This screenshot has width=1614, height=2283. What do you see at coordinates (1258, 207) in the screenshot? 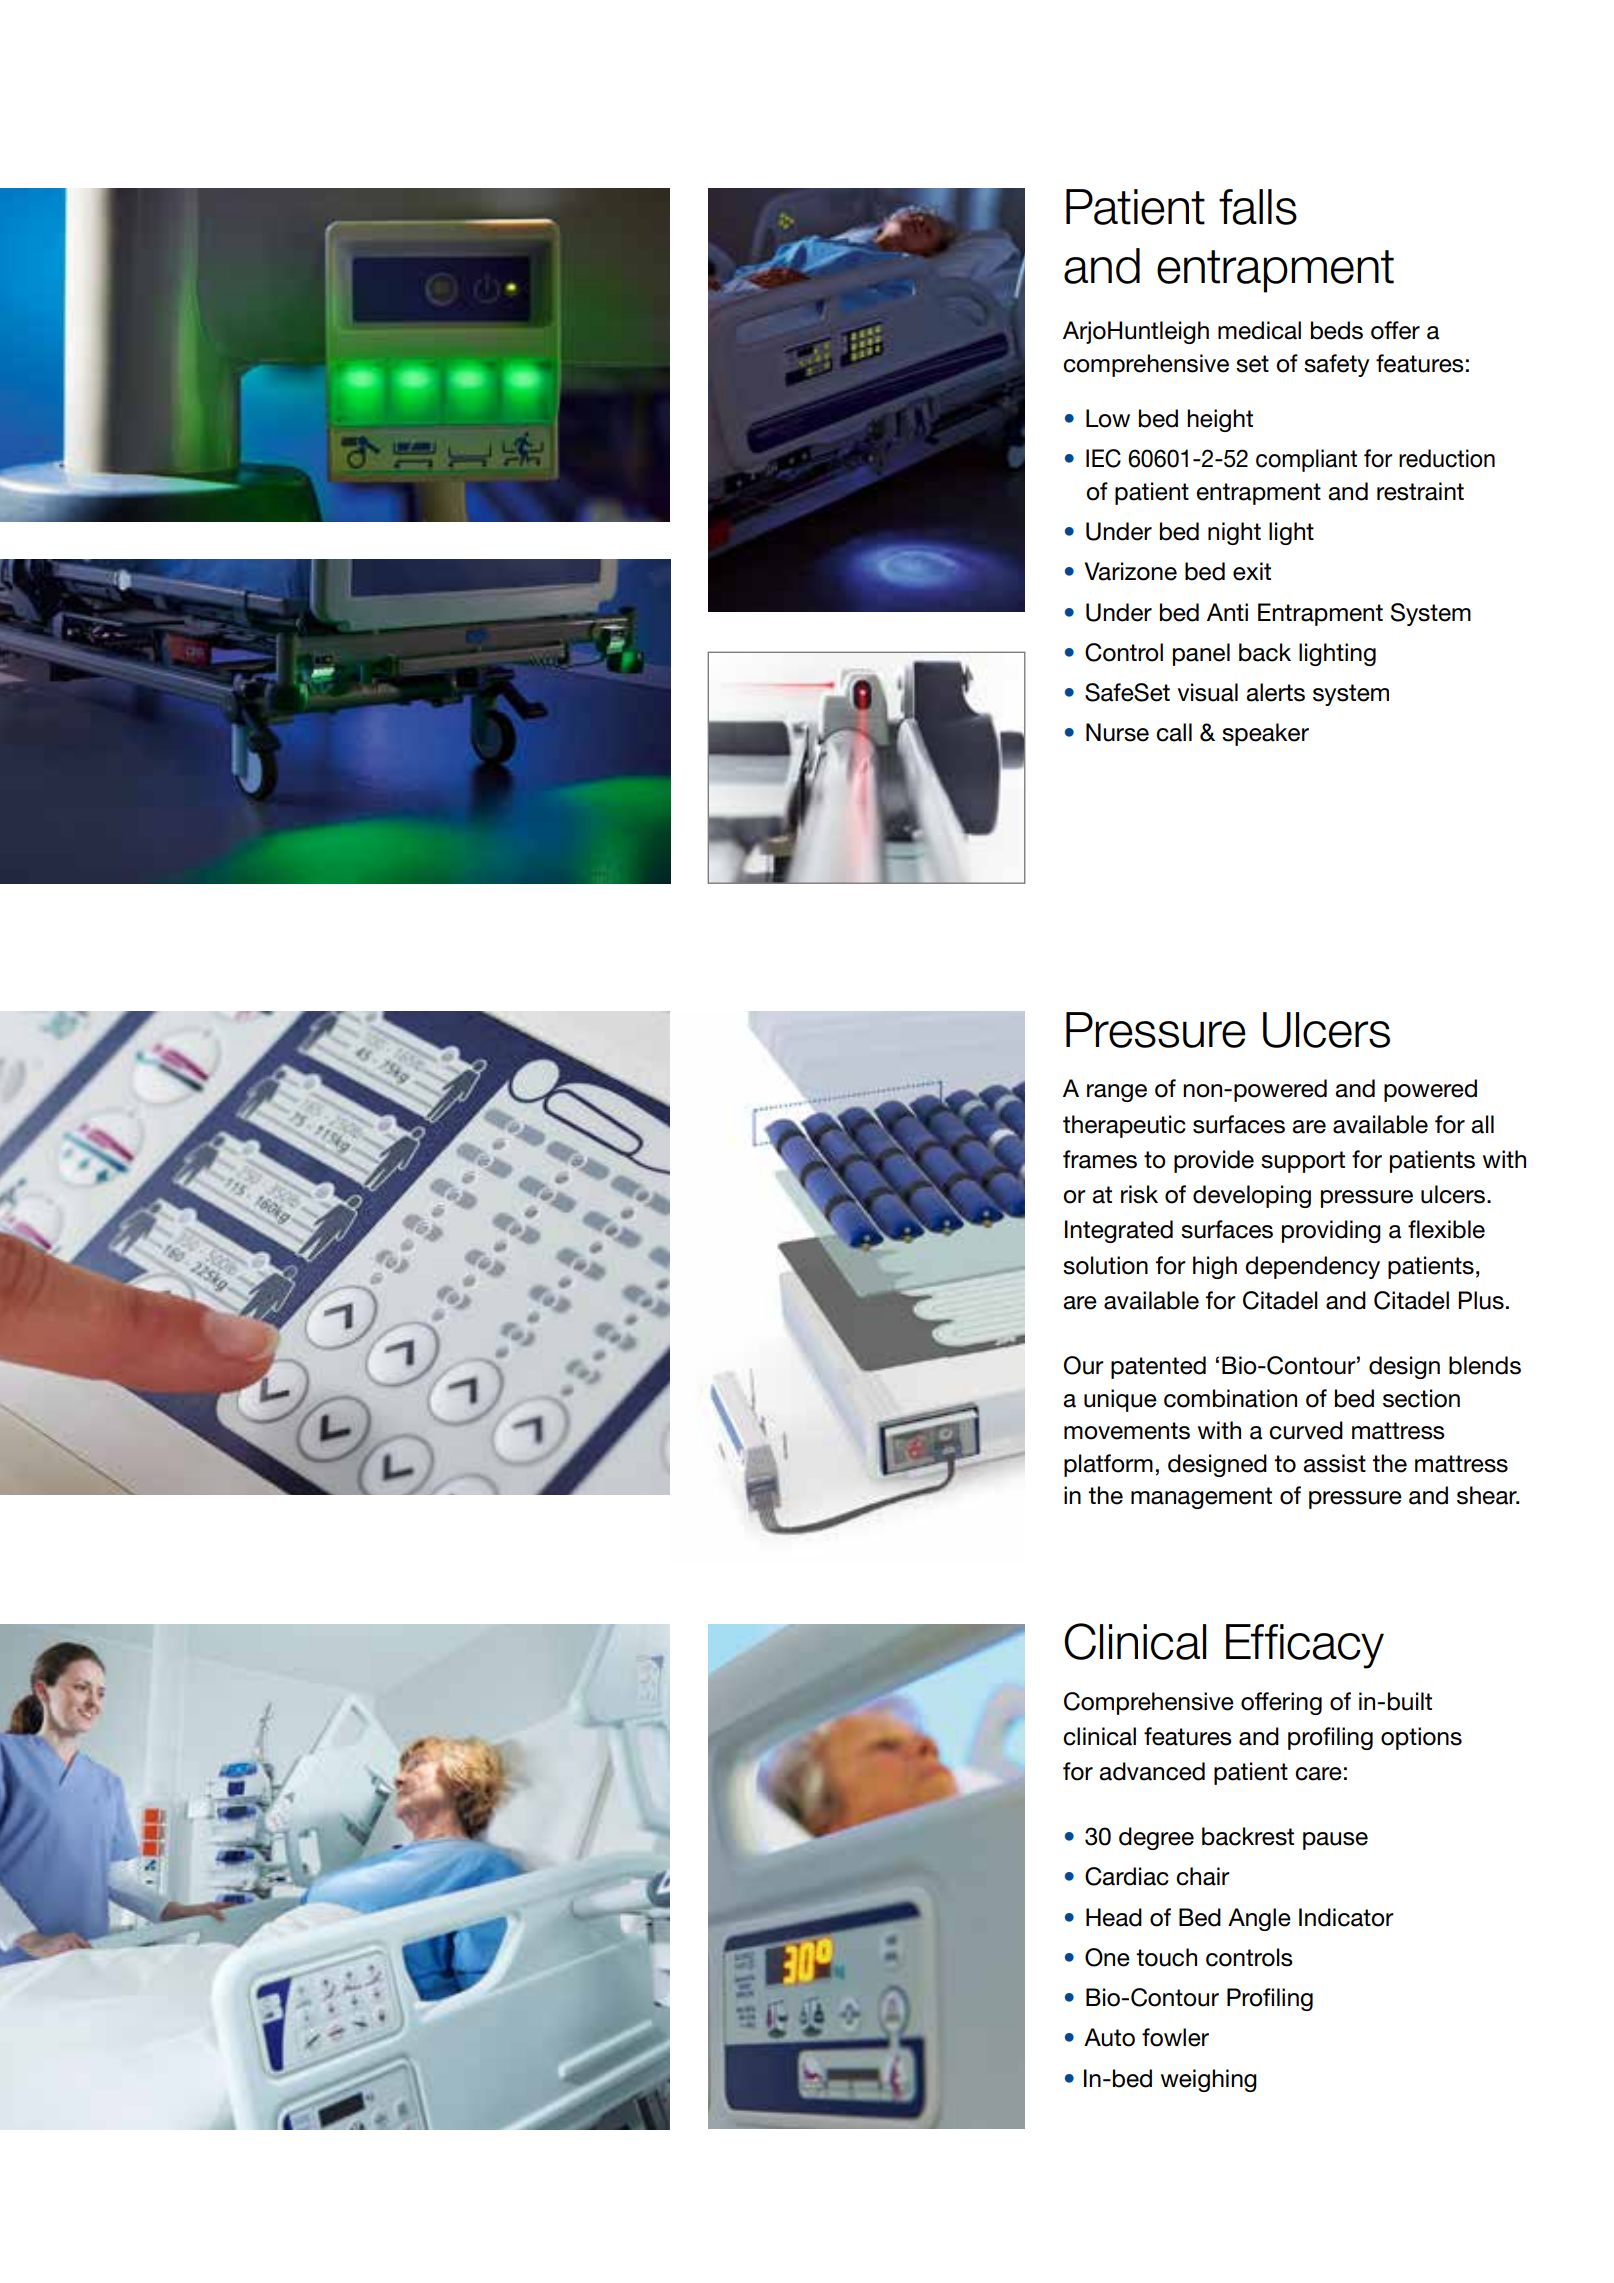
I see `falls` at bounding box center [1258, 207].
